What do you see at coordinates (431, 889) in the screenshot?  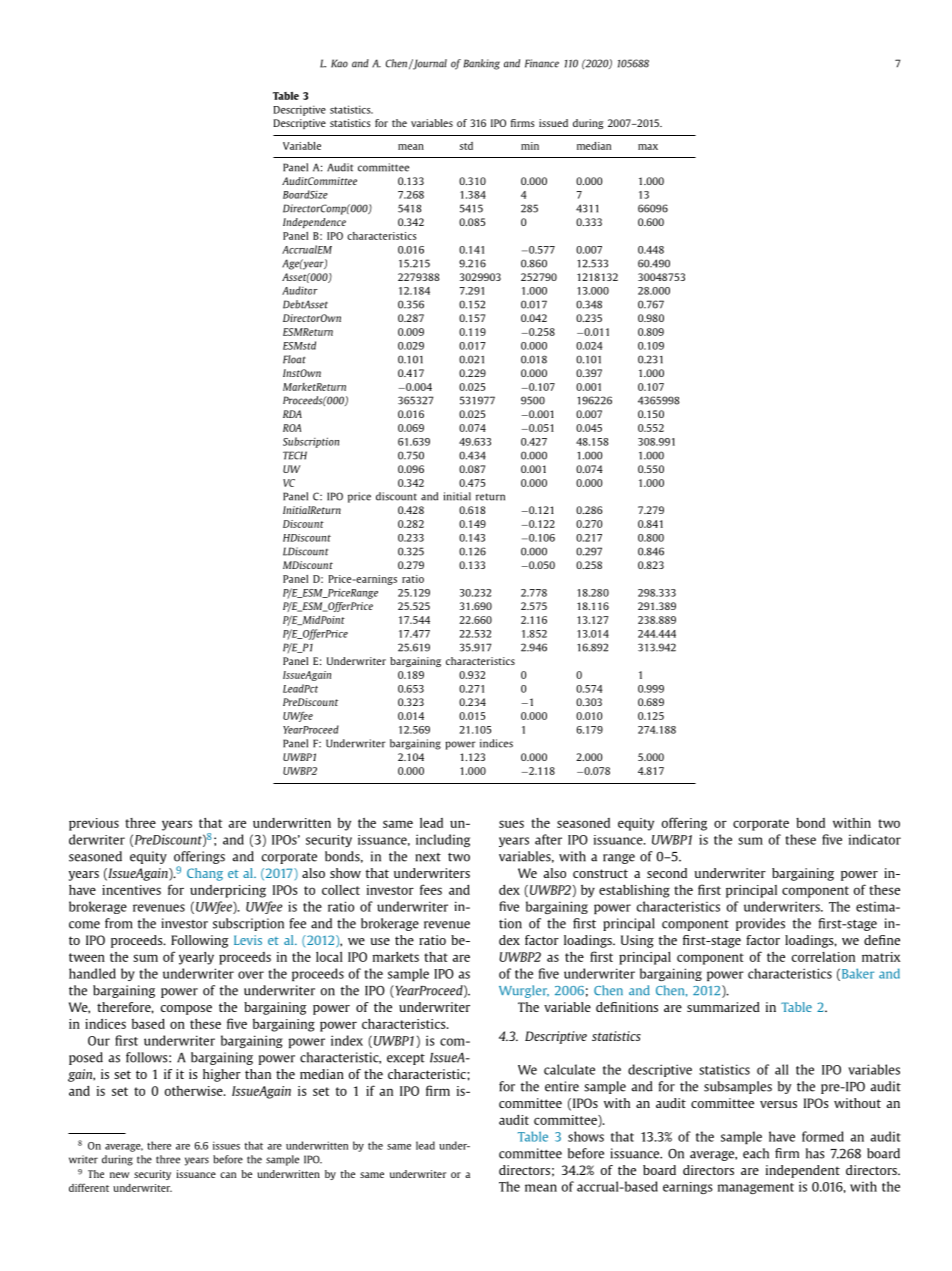 I see `fees` at bounding box center [431, 889].
